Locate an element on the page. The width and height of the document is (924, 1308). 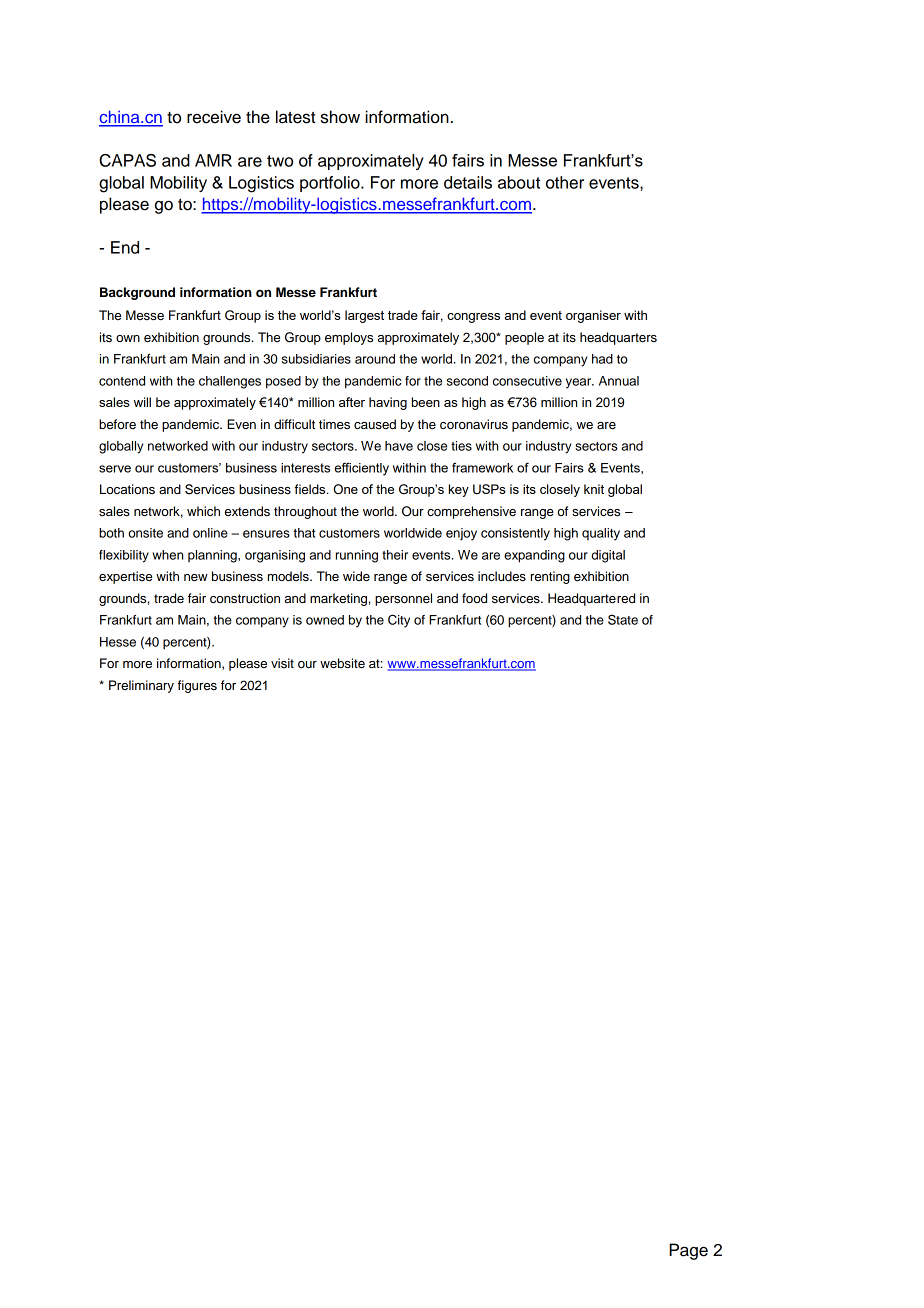
City is located at coordinates (399, 621).
